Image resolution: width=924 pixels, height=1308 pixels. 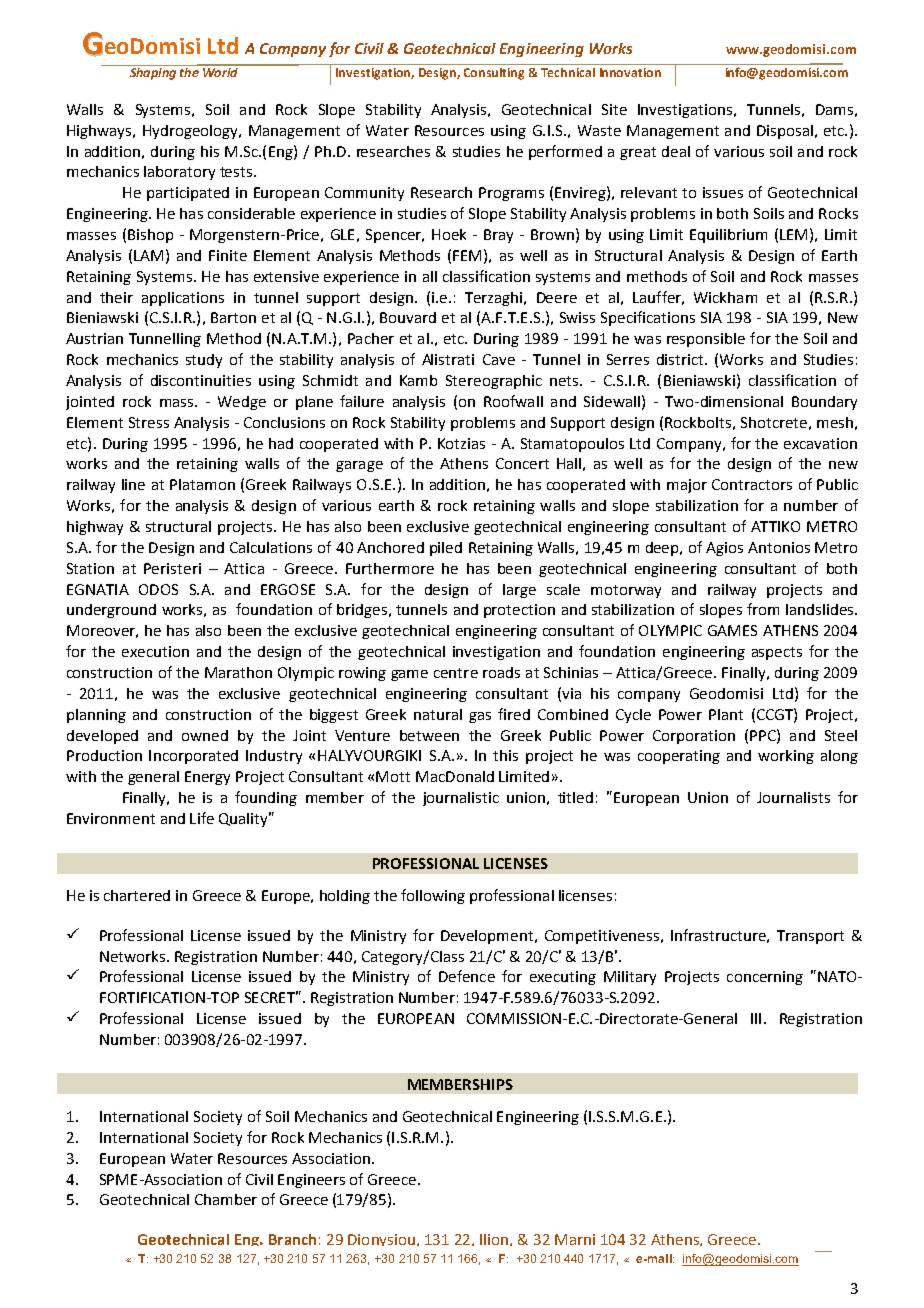 I want to click on chartered, so click(x=137, y=895).
